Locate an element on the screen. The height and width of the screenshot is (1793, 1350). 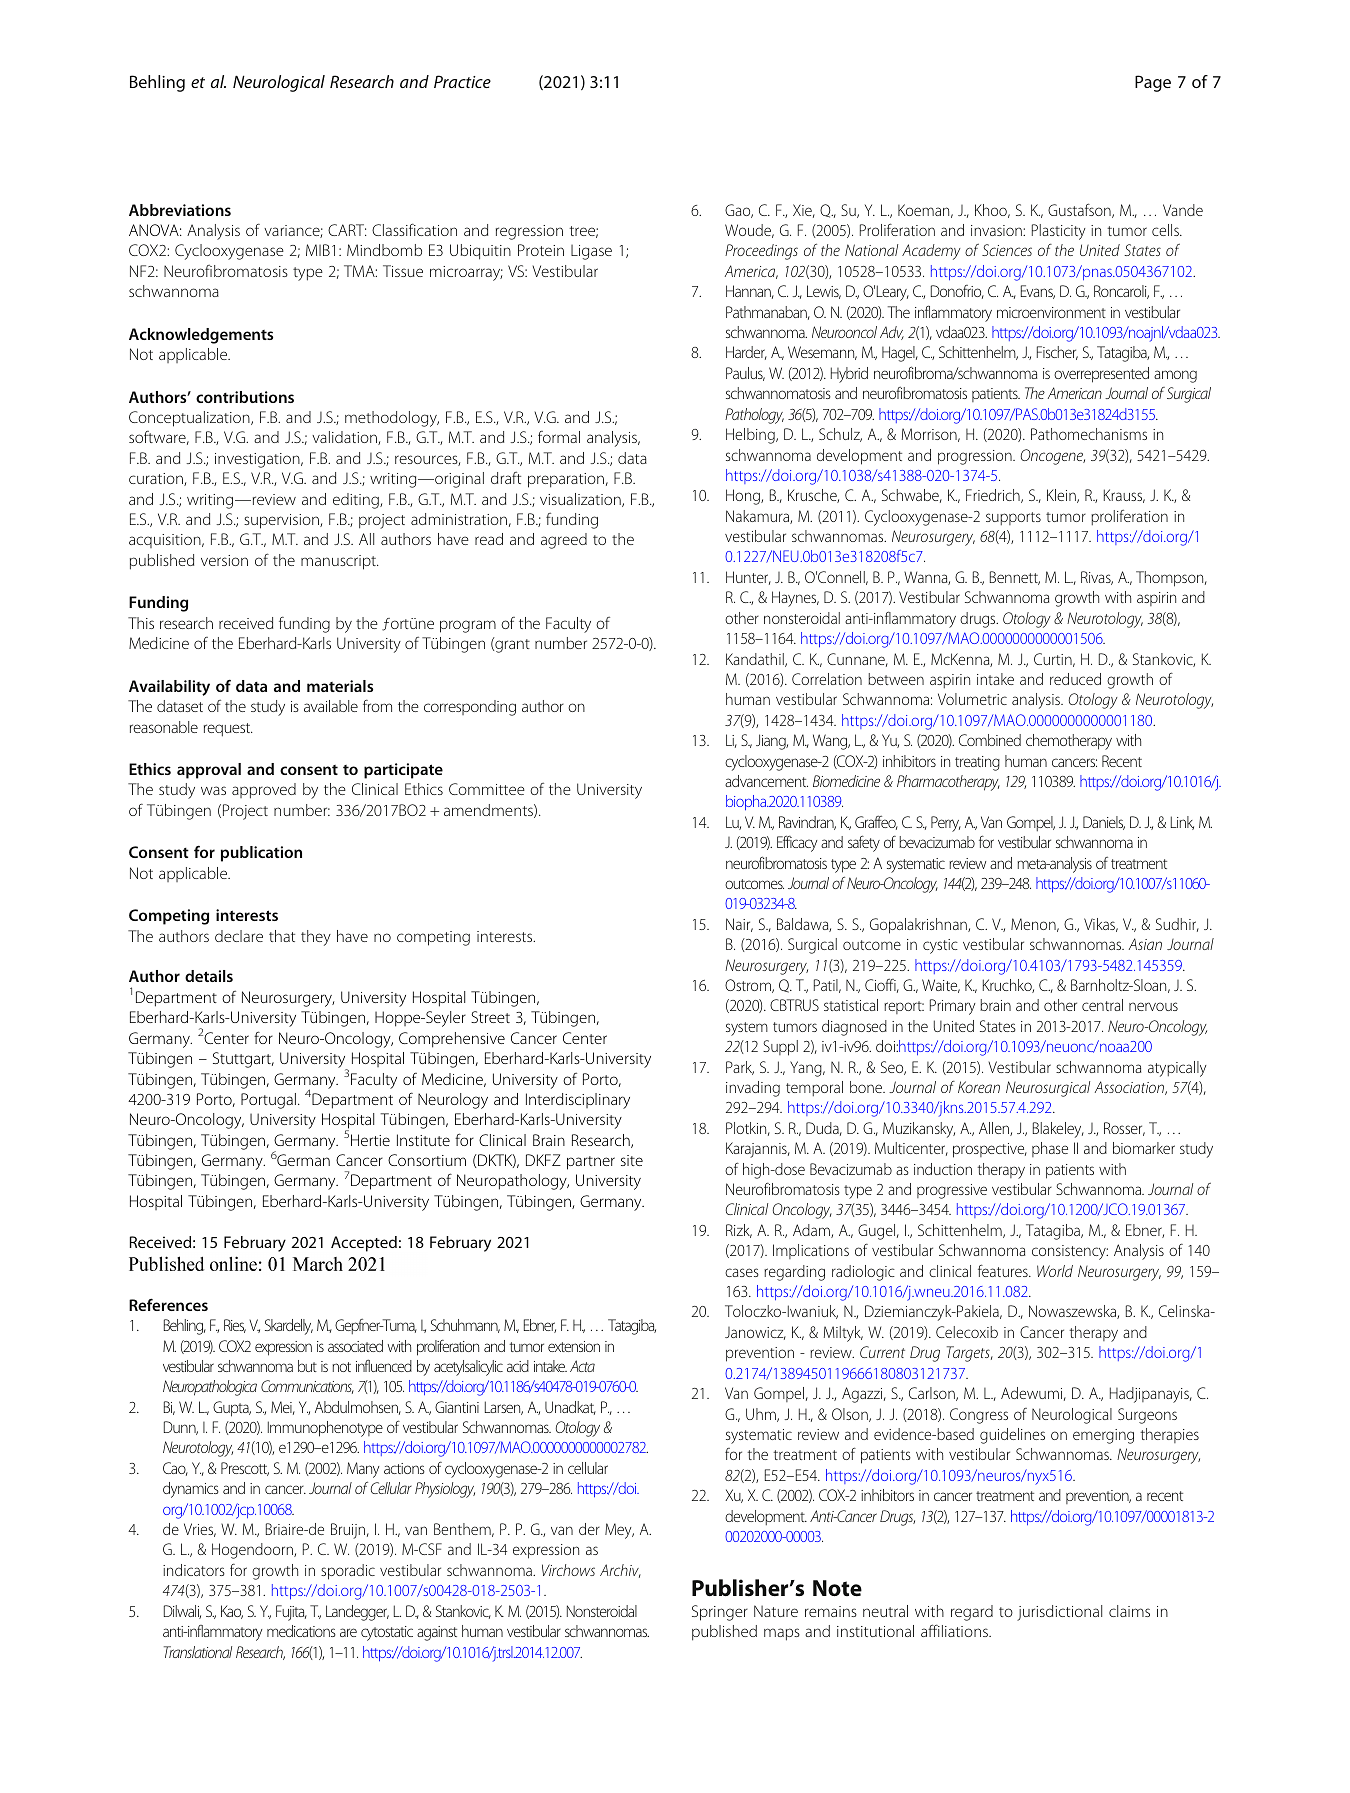
Abbreviations is located at coordinates (180, 210).
